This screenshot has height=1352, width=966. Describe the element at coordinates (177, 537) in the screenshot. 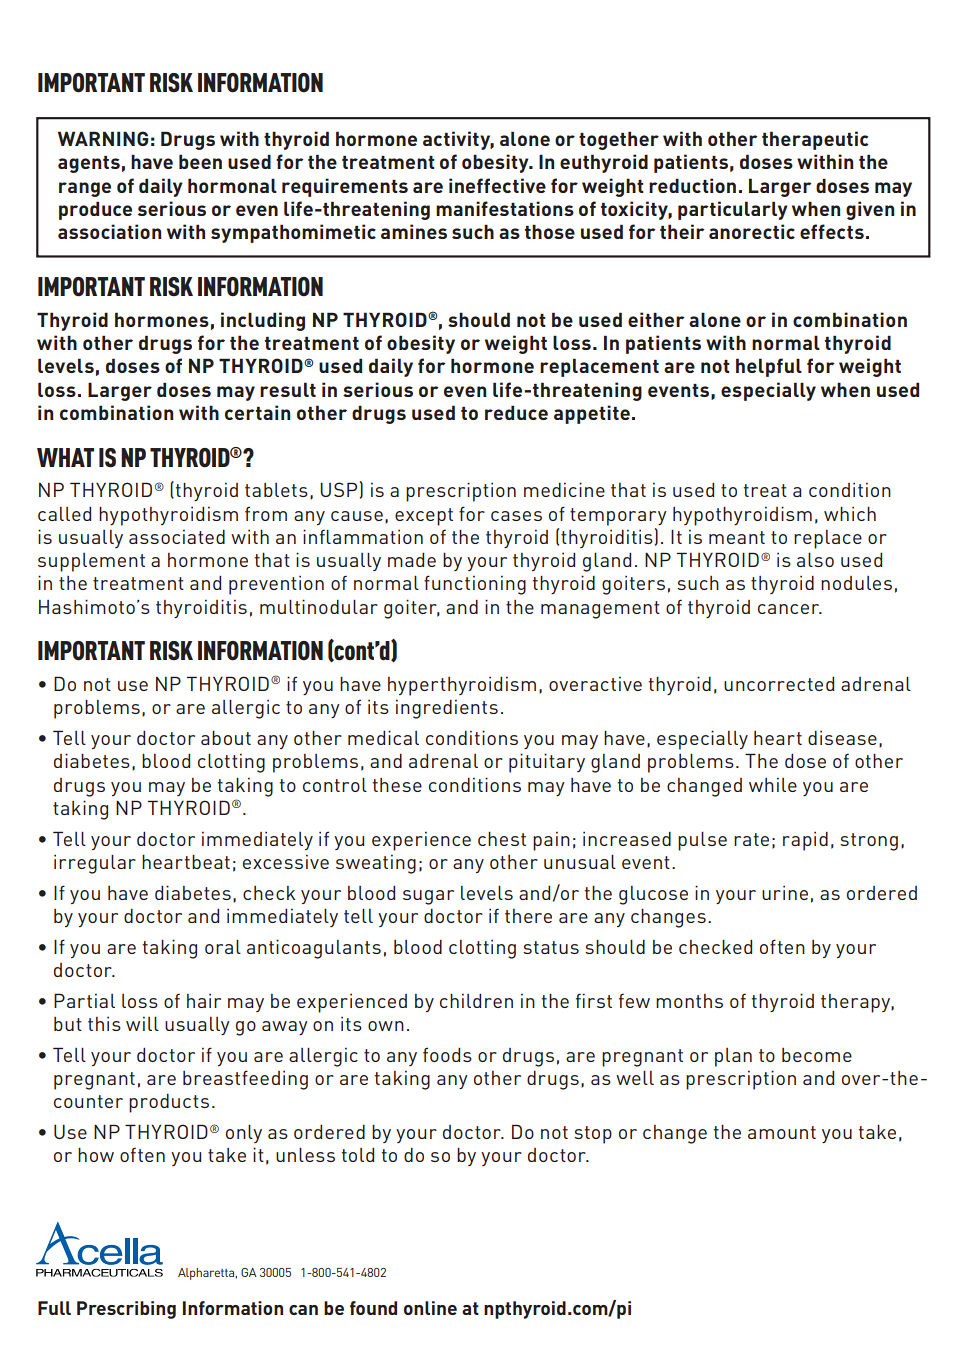

I see `associated` at that location.
